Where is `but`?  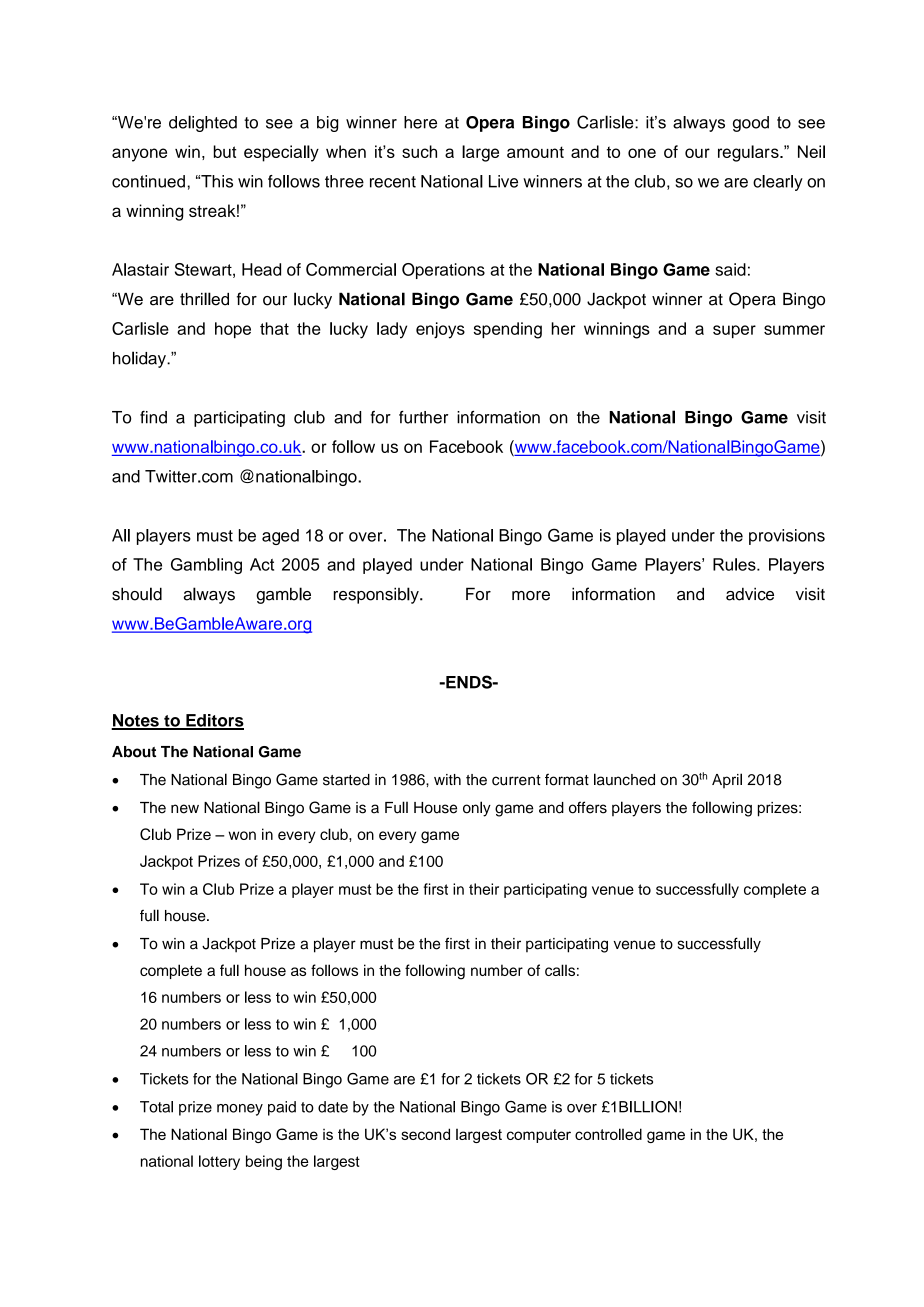
but is located at coordinates (225, 151).
